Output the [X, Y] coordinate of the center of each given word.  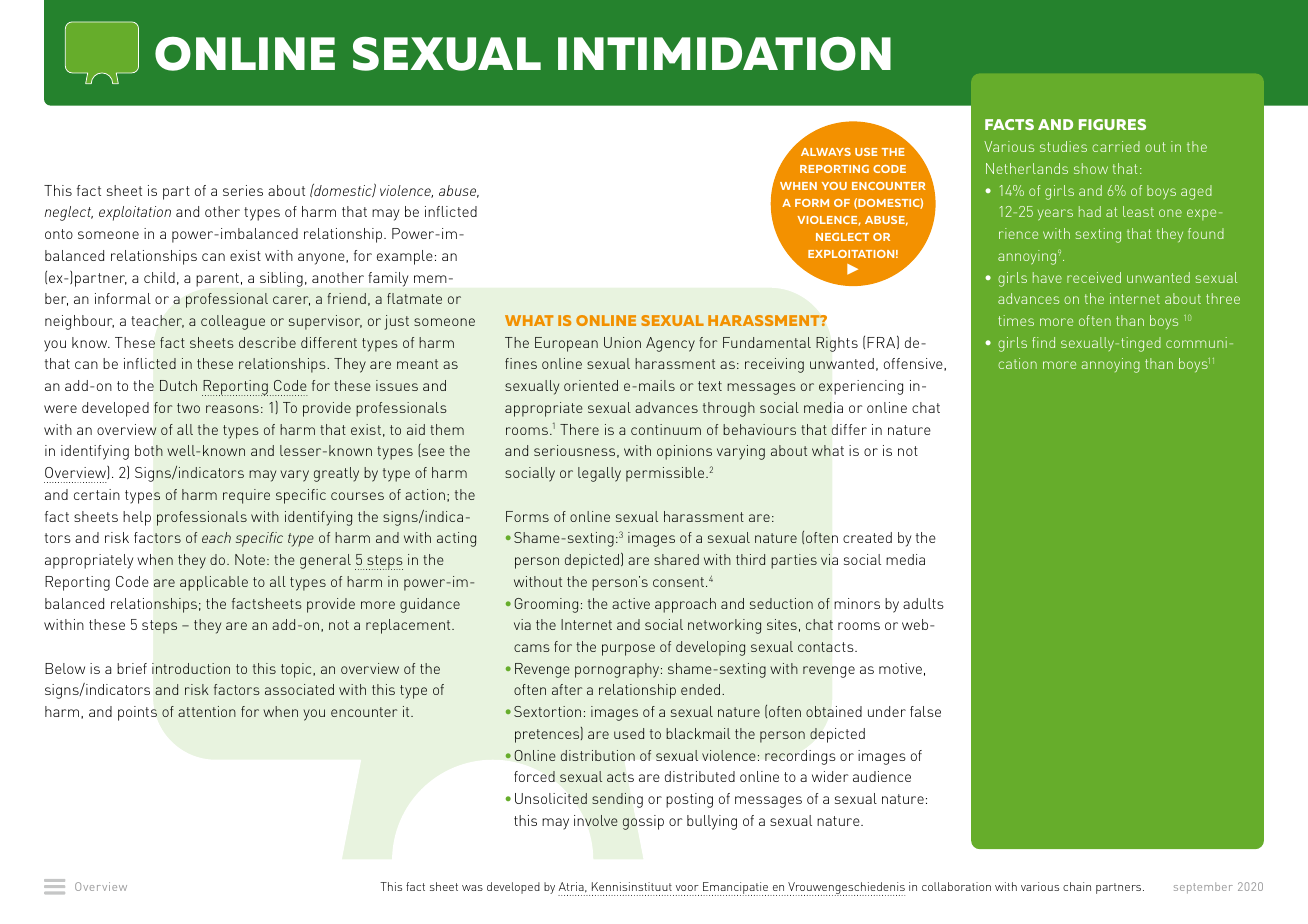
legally [599, 474]
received [1094, 277]
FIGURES [1112, 124]
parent [217, 280]
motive [900, 668]
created [867, 537]
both [149, 450]
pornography [618, 670]
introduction [191, 668]
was [472, 888]
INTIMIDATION [724, 54]
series [243, 190]
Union [622, 342]
